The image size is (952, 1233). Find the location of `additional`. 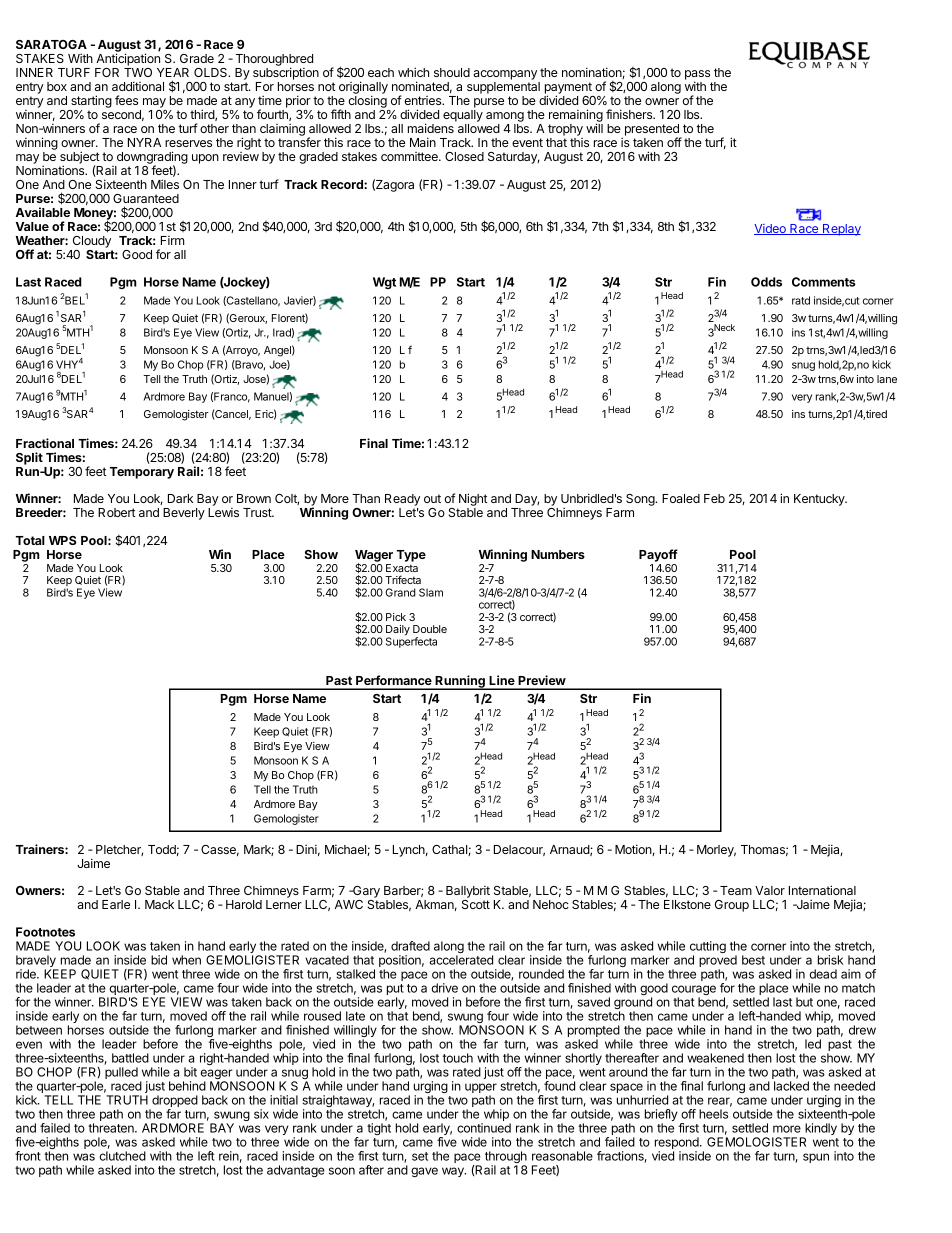

additional is located at coordinates (138, 86).
